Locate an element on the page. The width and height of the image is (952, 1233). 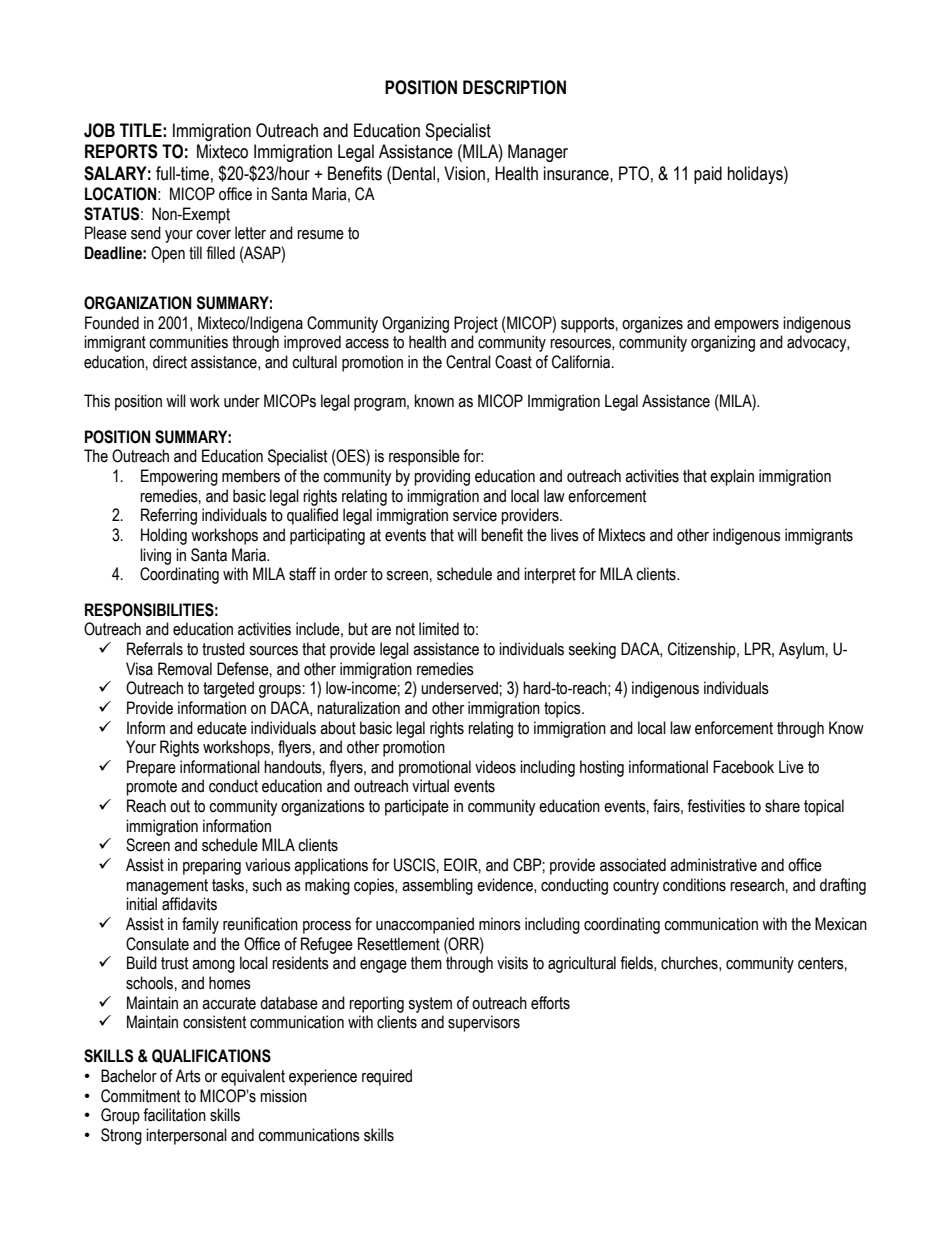
efforts is located at coordinates (550, 1003).
